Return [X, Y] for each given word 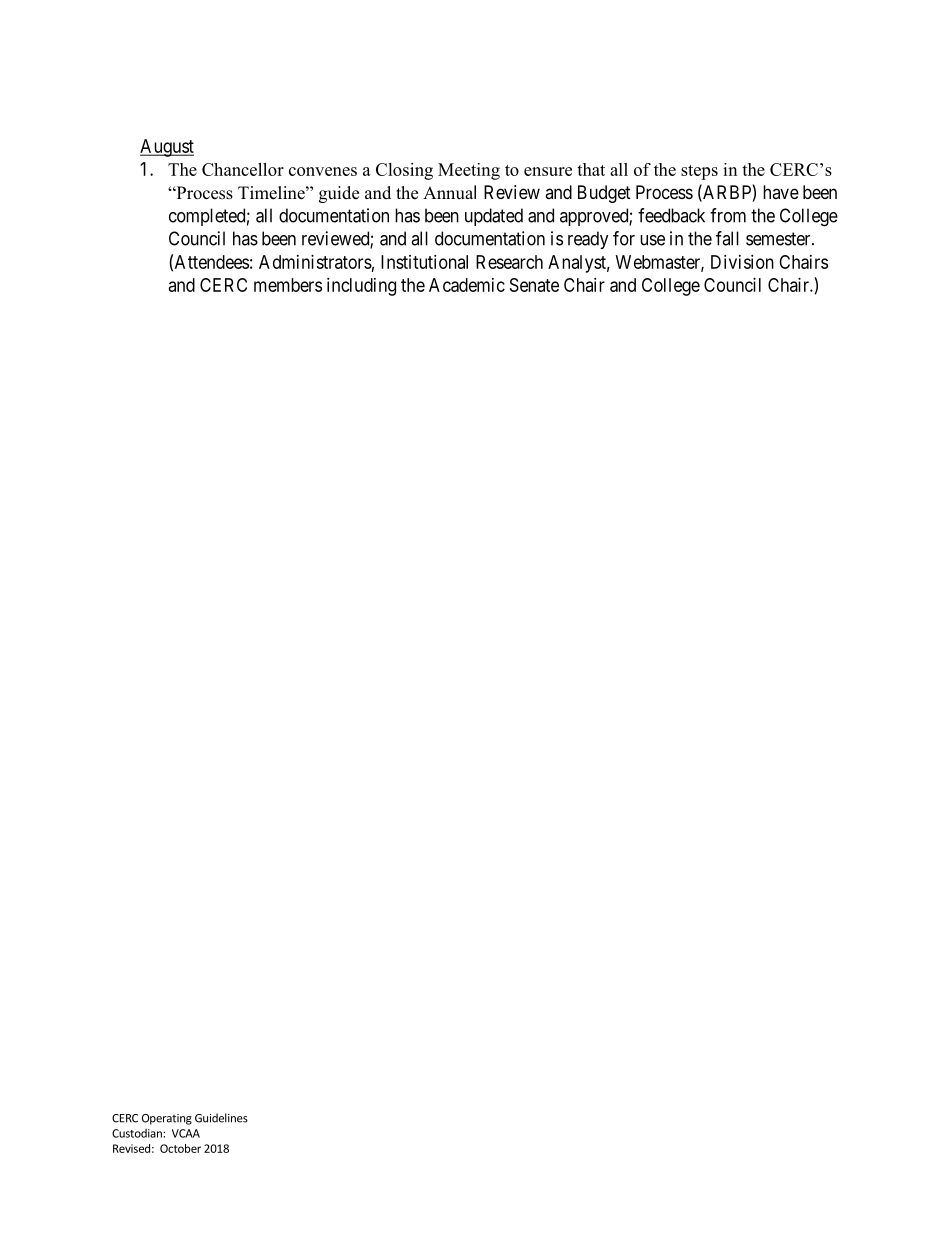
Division [742, 262]
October [180, 1148]
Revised [131, 1148]
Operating [167, 1119]
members [288, 285]
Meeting [469, 171]
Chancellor [243, 169]
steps [699, 172]
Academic [467, 285]
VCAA [186, 1133]
